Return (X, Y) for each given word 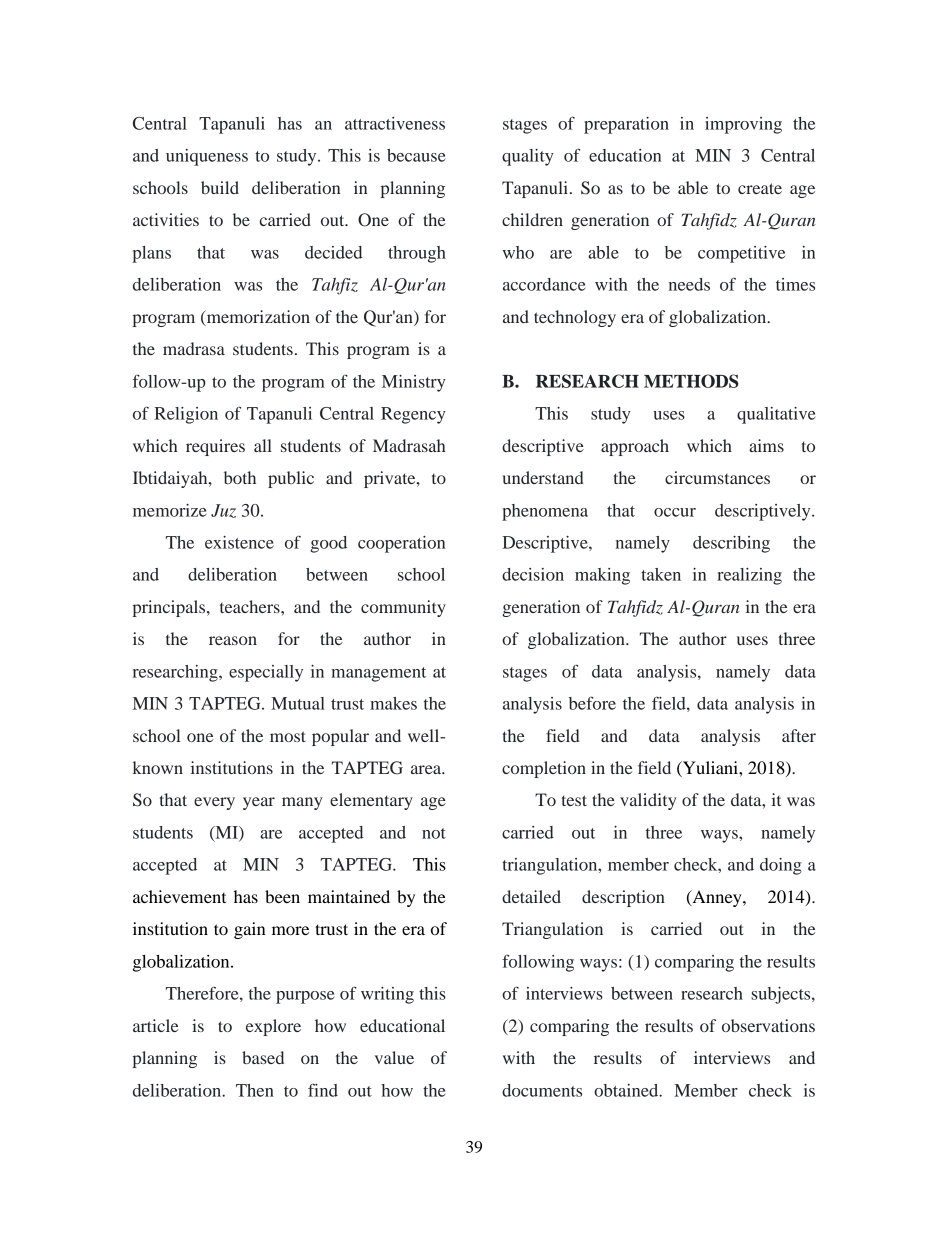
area (427, 769)
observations (768, 1025)
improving (743, 125)
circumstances (717, 477)
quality (528, 157)
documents (542, 1090)
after (799, 735)
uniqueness (207, 157)
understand (543, 477)
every (214, 803)
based (263, 1057)
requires (215, 447)
